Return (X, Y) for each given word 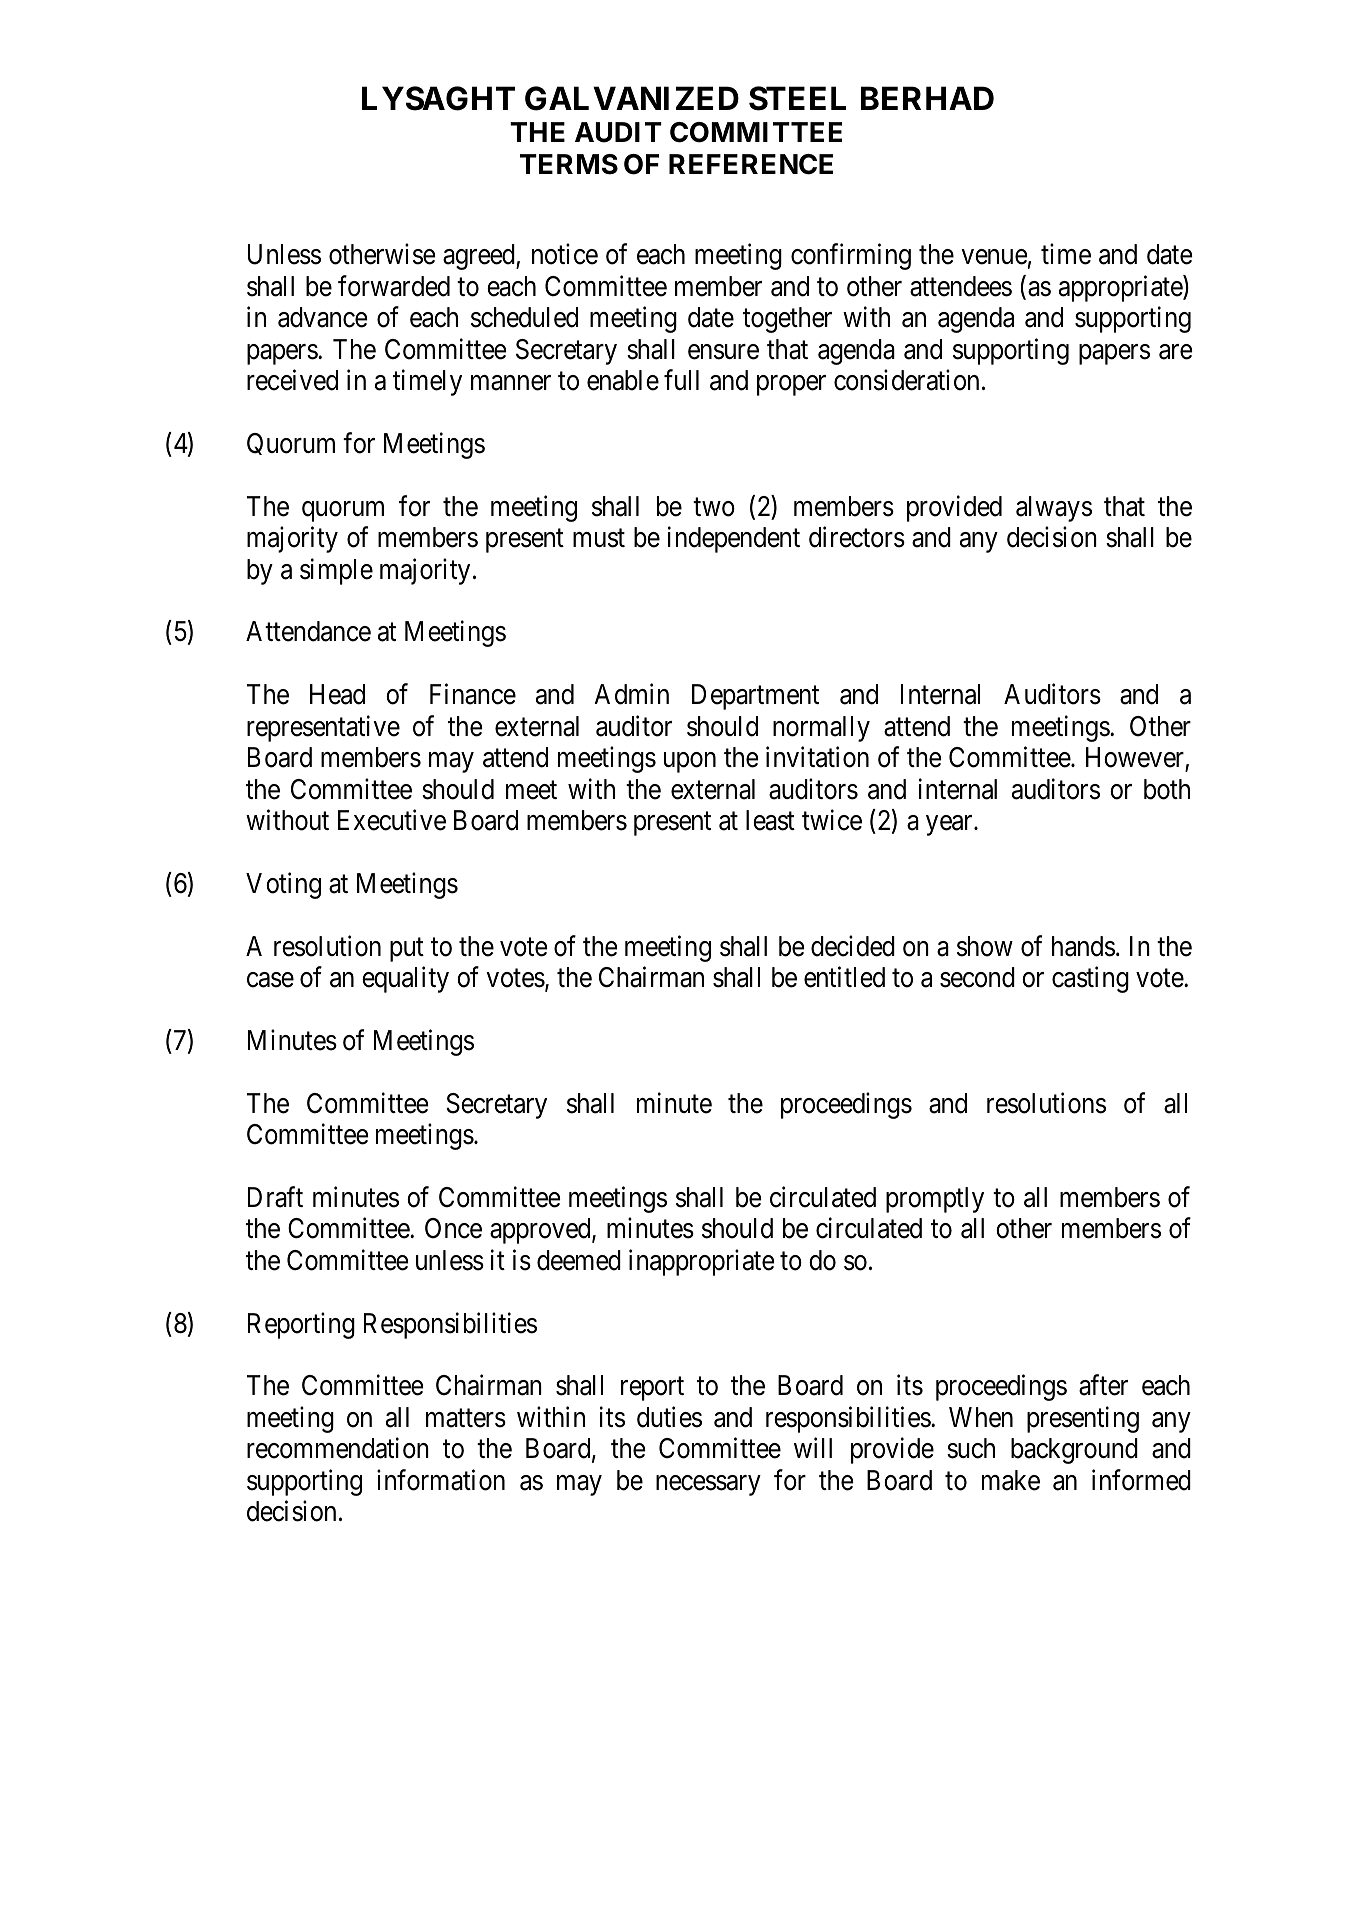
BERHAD (927, 98)
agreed (480, 257)
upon (690, 763)
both (1167, 789)
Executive (392, 820)
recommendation (338, 1448)
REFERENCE (751, 164)
